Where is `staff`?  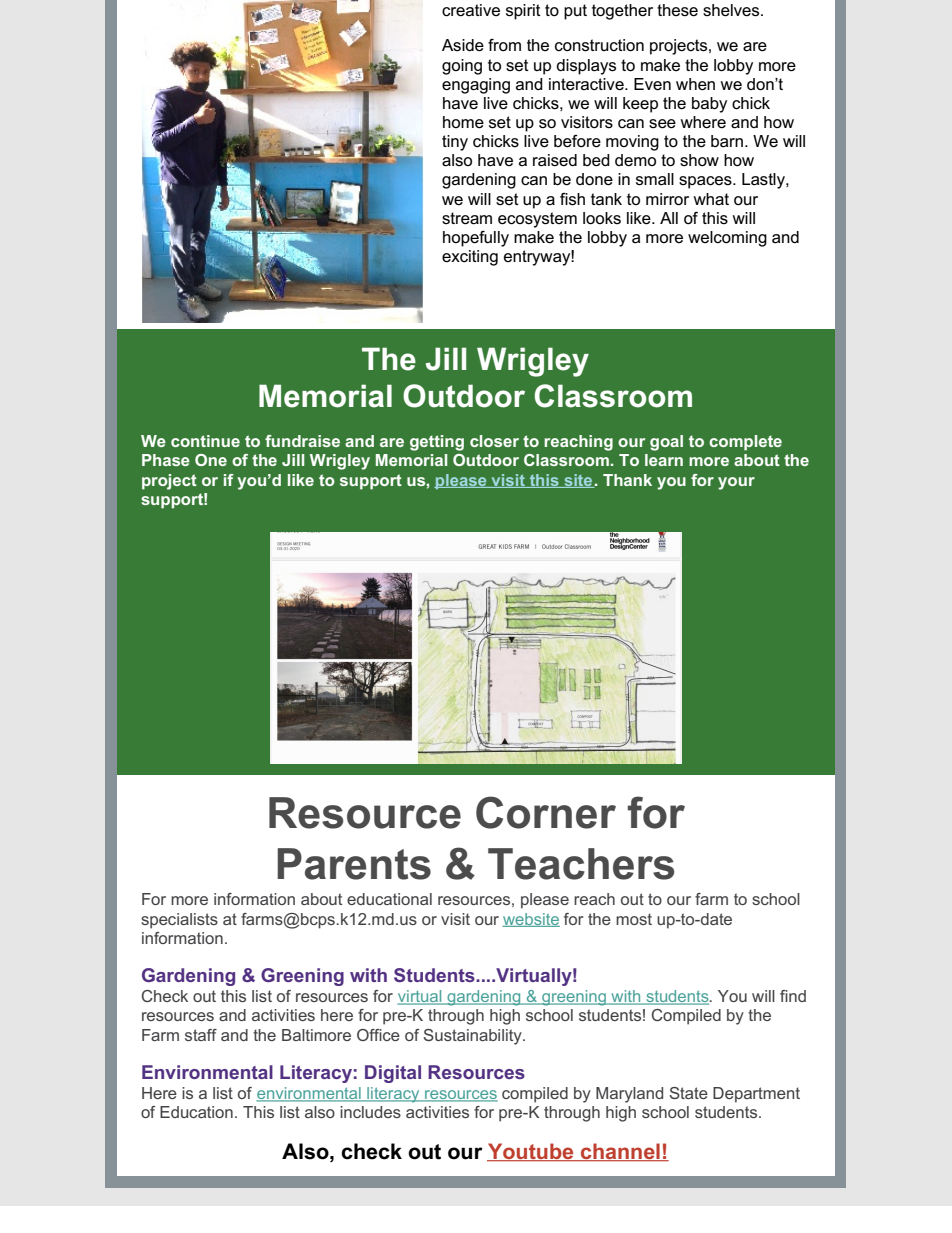 staff is located at coordinates (201, 1035).
